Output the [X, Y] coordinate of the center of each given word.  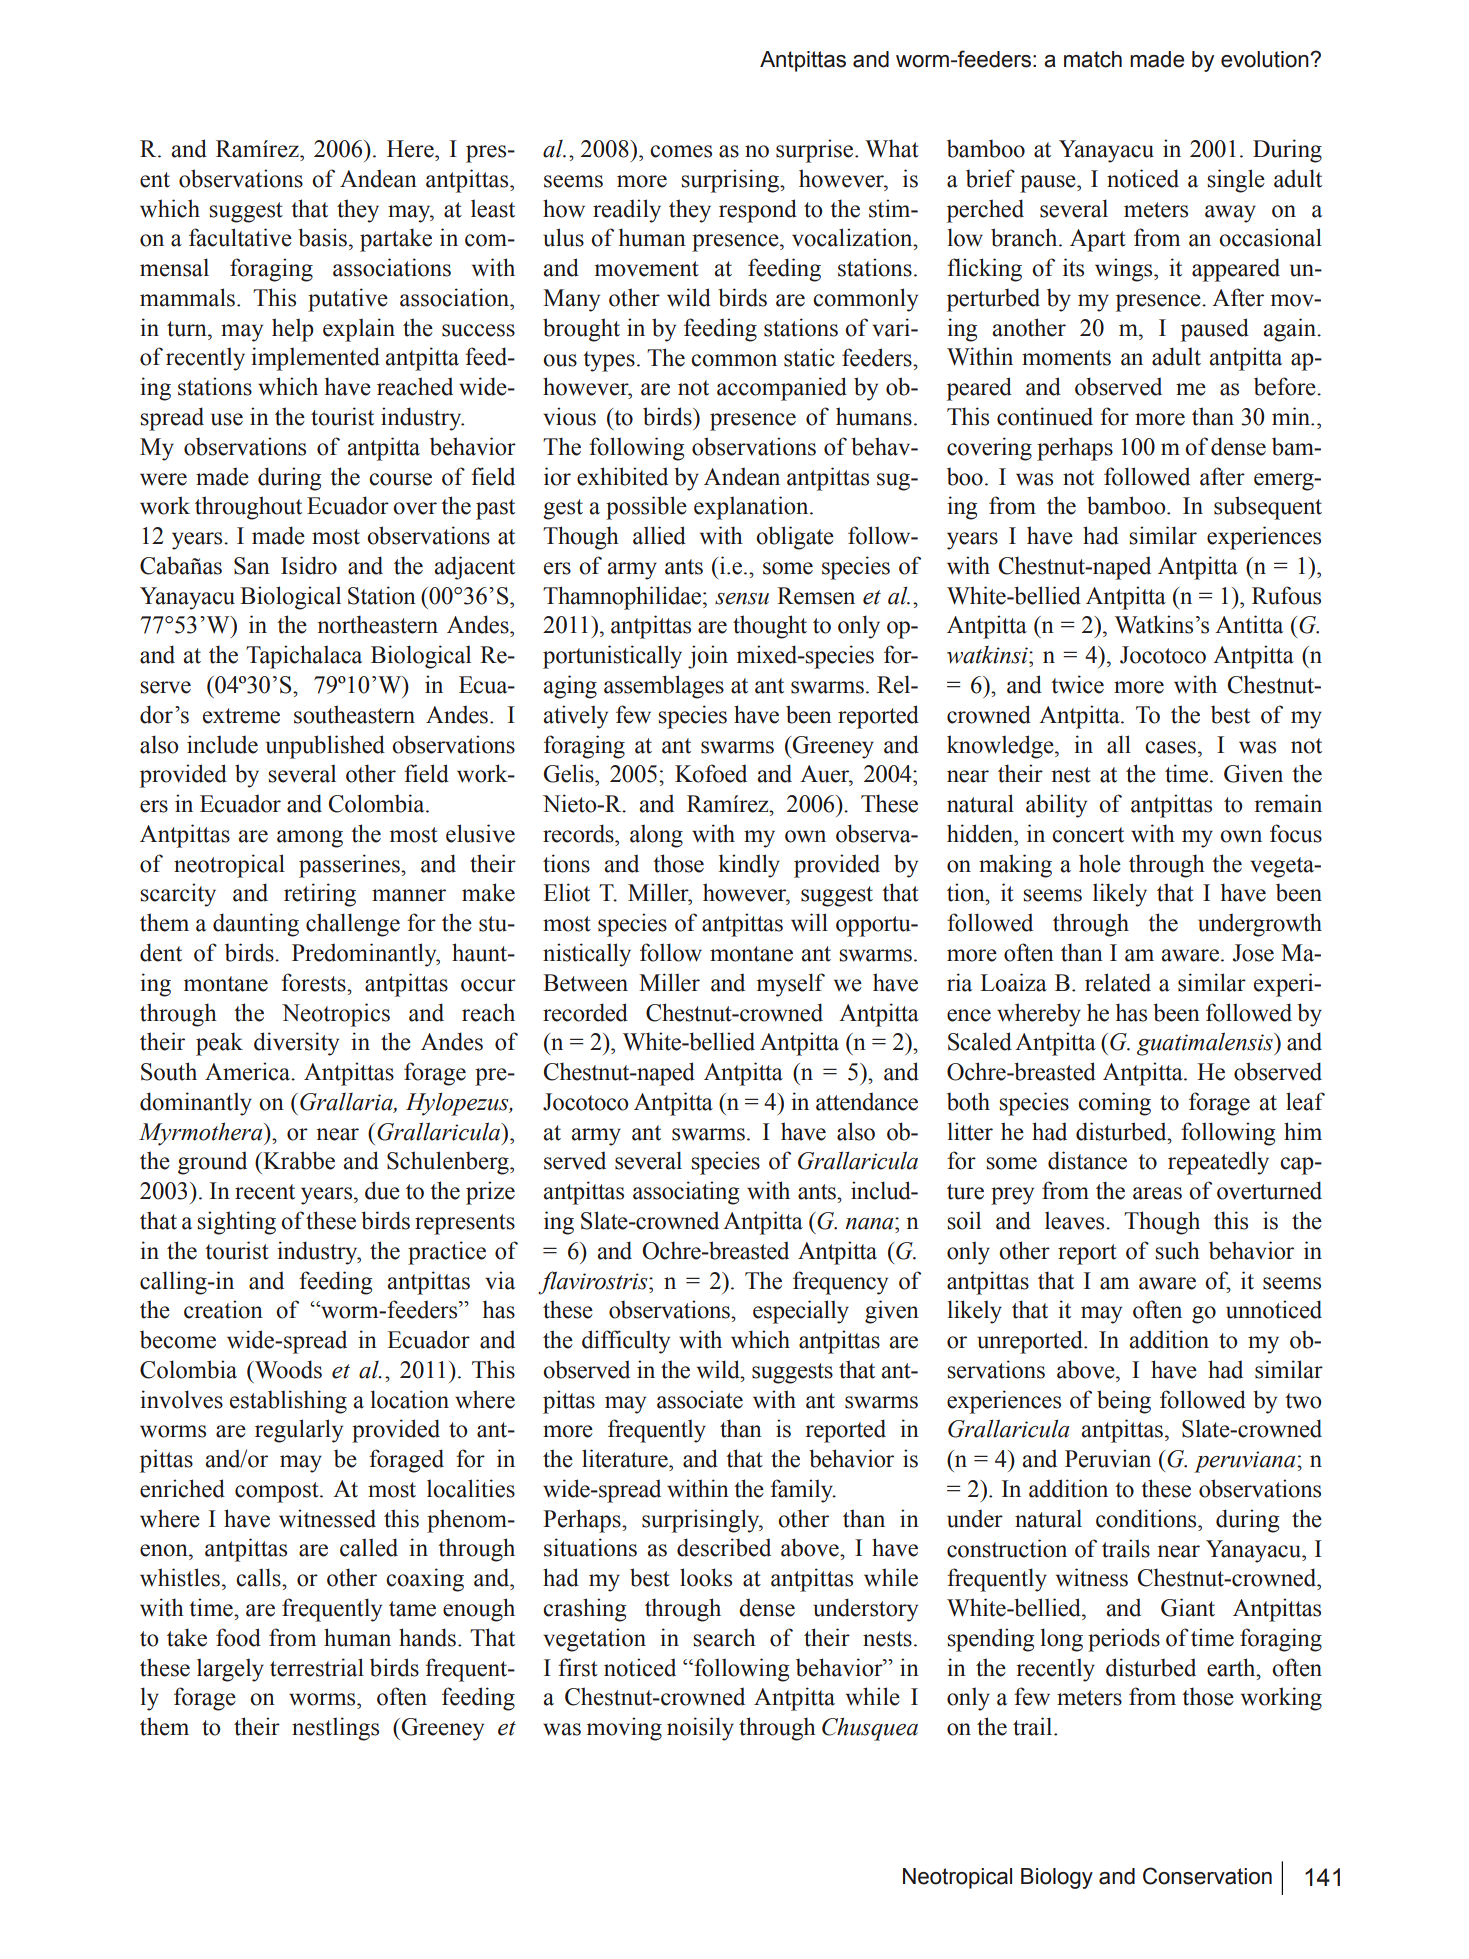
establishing [288, 1402]
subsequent [1268, 508]
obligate [795, 538]
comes [681, 151]
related [1118, 982]
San [252, 566]
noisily [700, 1729]
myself [791, 985]
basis [322, 237]
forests [314, 982]
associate [700, 1399]
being [1124, 1402]
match [1093, 59]
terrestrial [317, 1667]
